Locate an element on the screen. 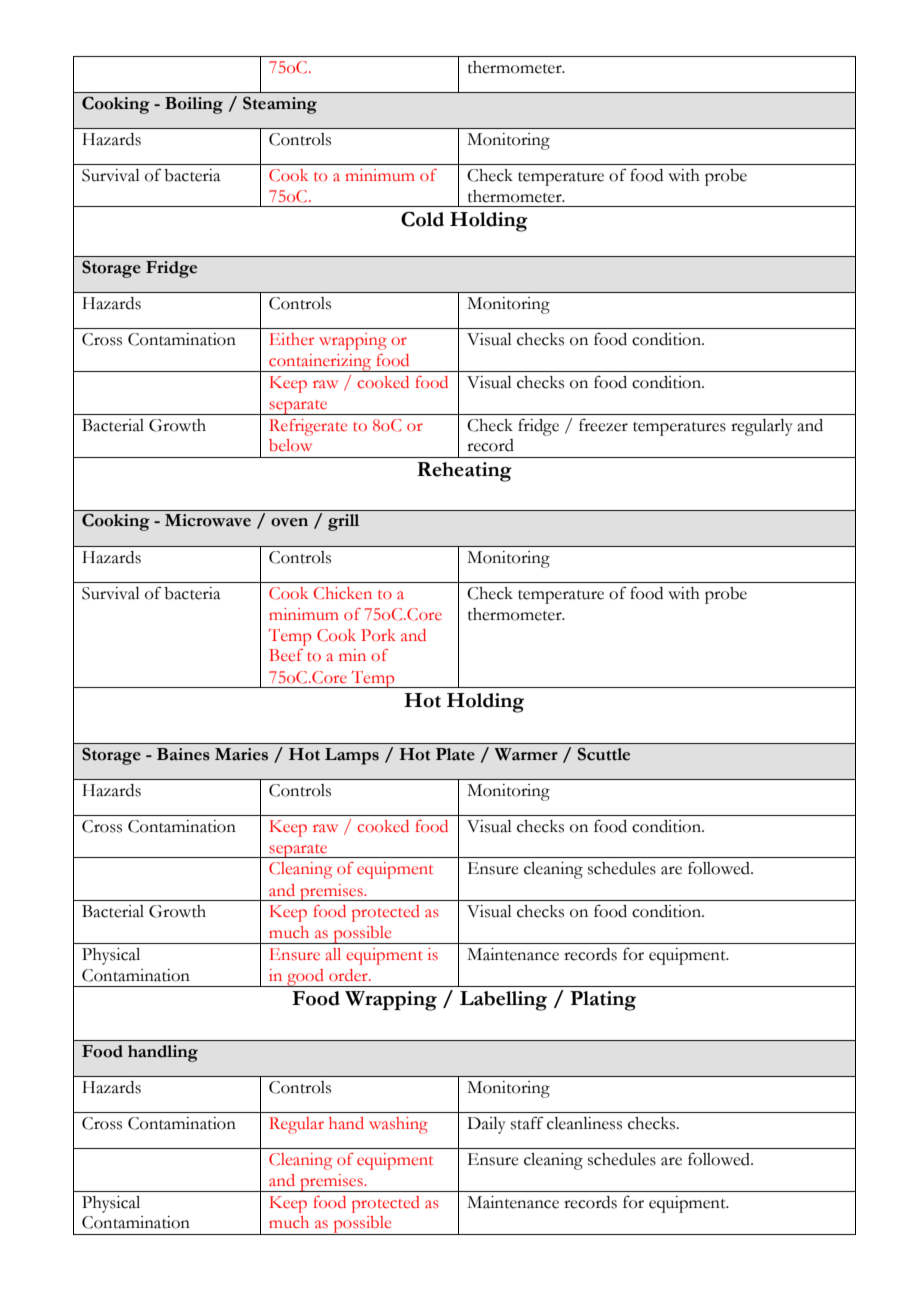 The image size is (924, 1308). all is located at coordinates (333, 954).
